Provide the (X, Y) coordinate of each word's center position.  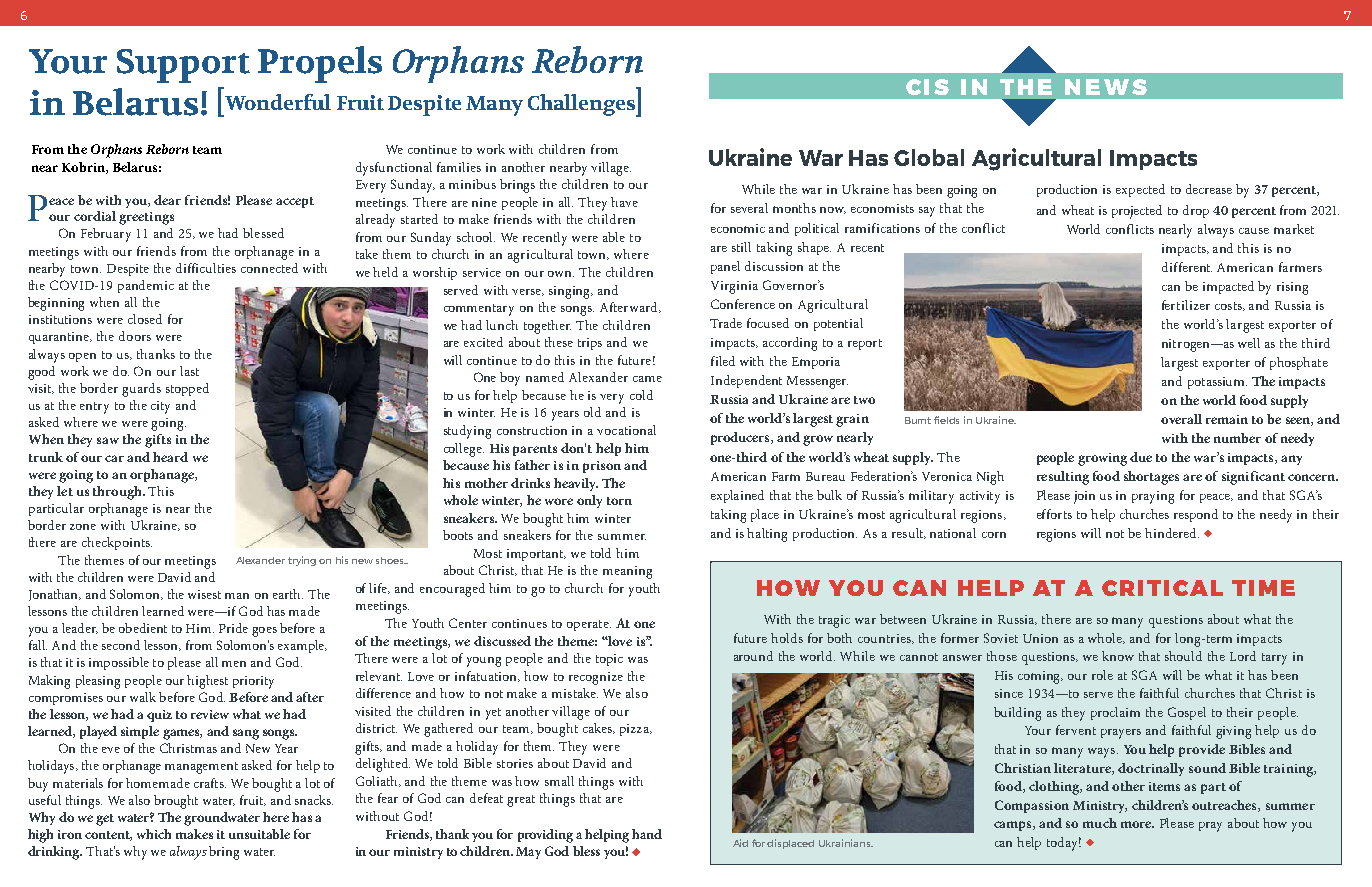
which (154, 834)
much (1100, 823)
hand (647, 834)
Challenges (582, 105)
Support (183, 66)
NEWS (1106, 87)
